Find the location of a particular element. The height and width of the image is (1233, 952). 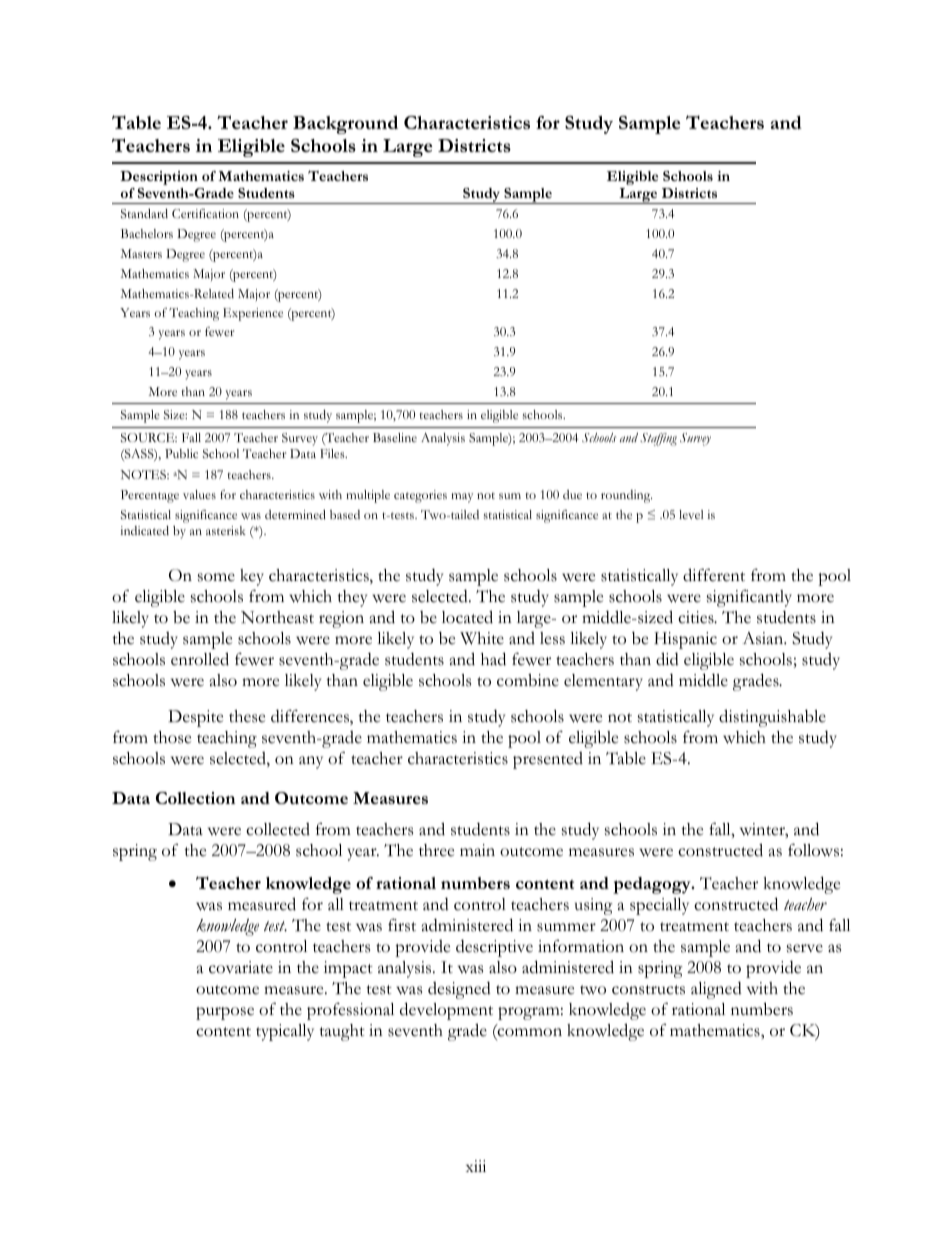

values is located at coordinates (199, 494).
